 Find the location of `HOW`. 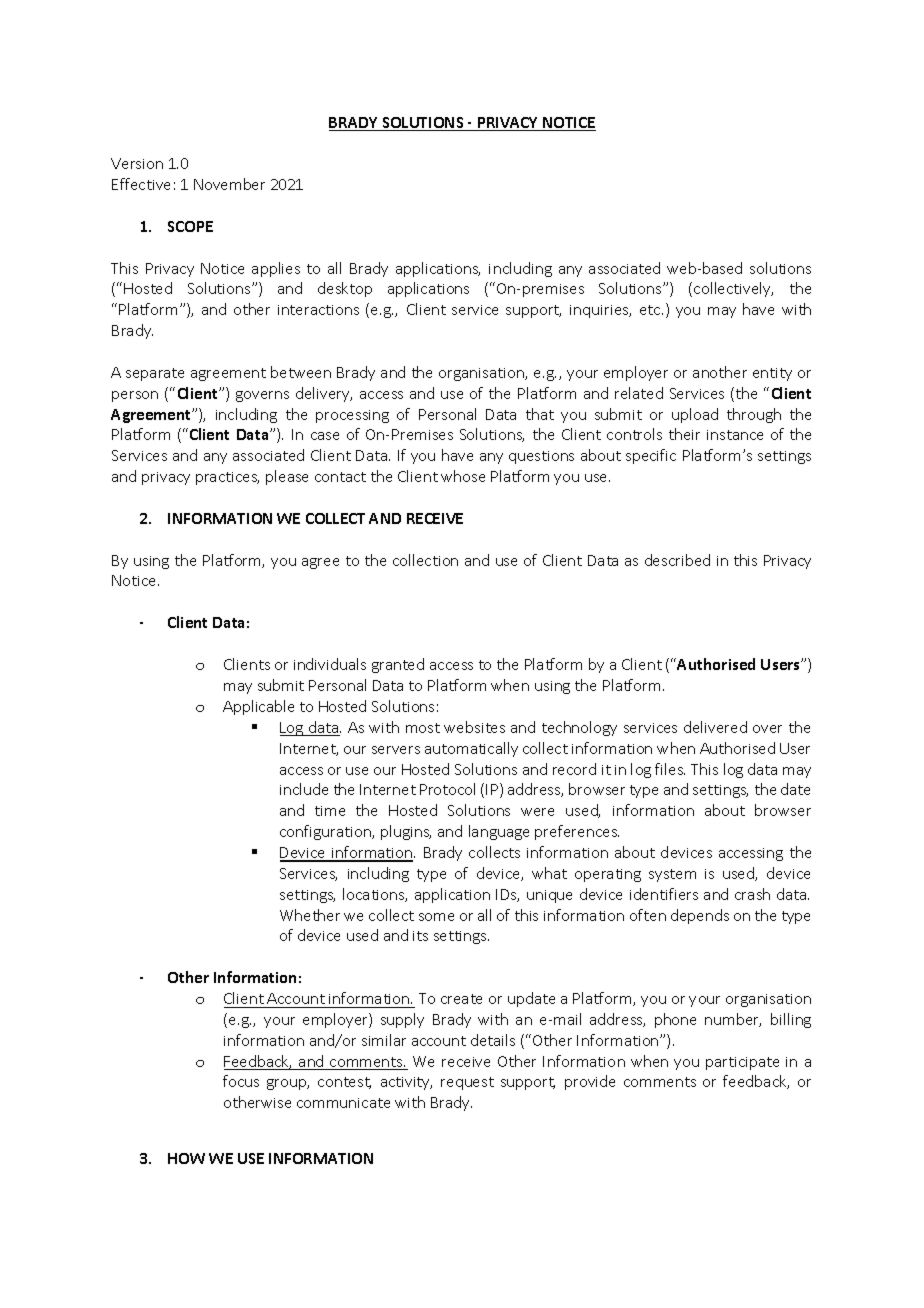

HOW is located at coordinates (186, 1158).
